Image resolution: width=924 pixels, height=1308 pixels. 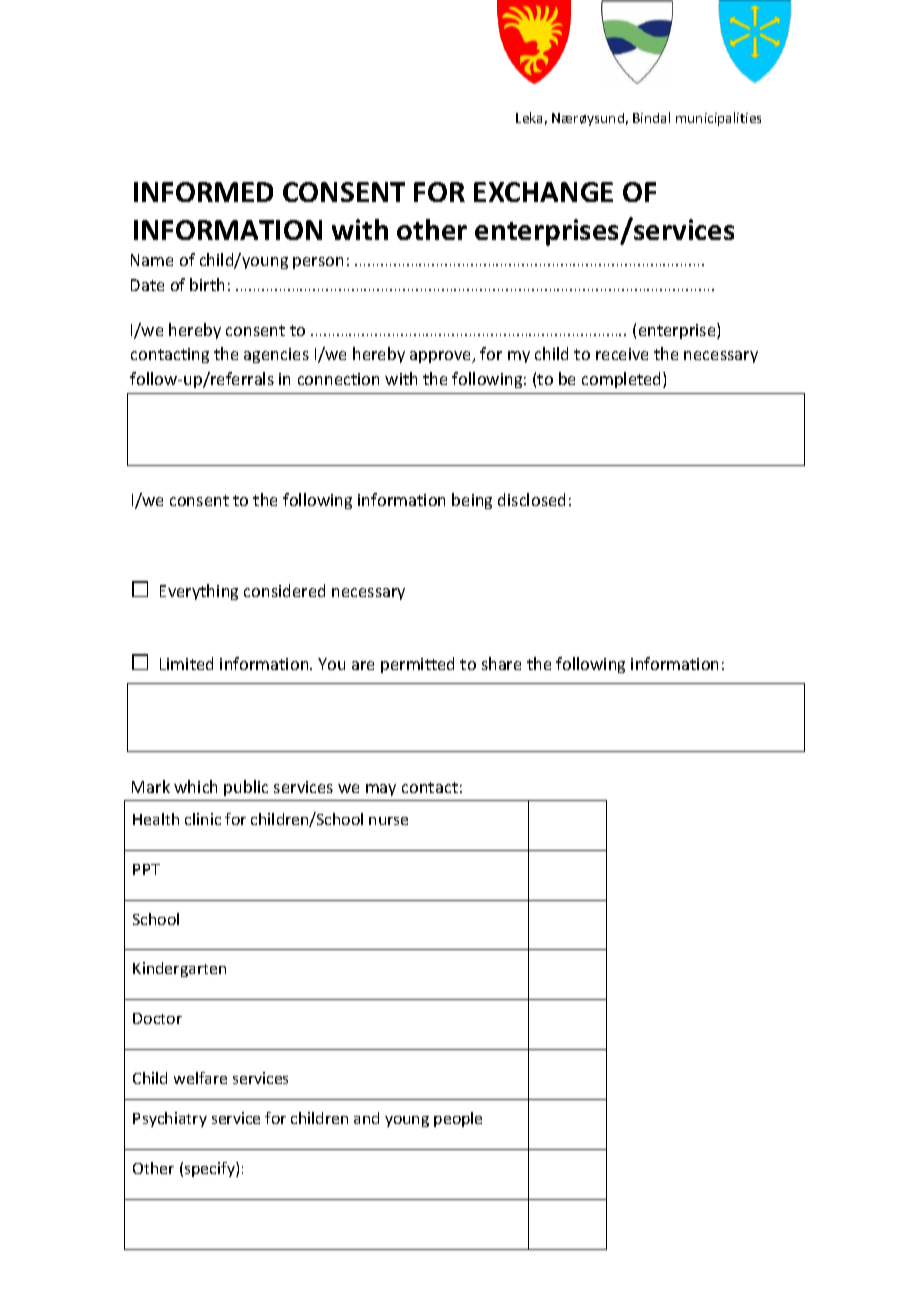 I want to click on Limited, so click(x=186, y=663).
